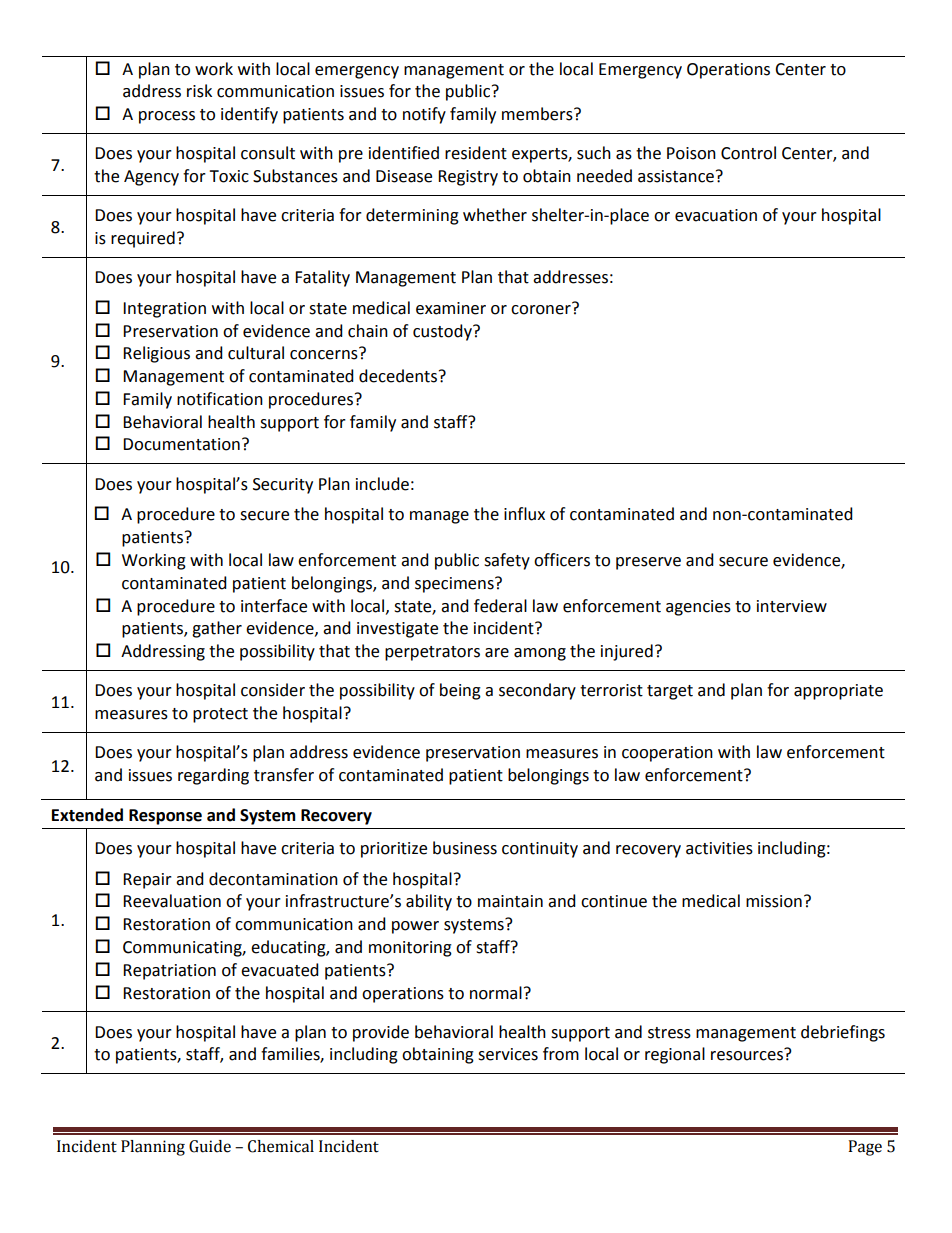  Describe the element at coordinates (748, 153) in the screenshot. I see `Control` at that location.
